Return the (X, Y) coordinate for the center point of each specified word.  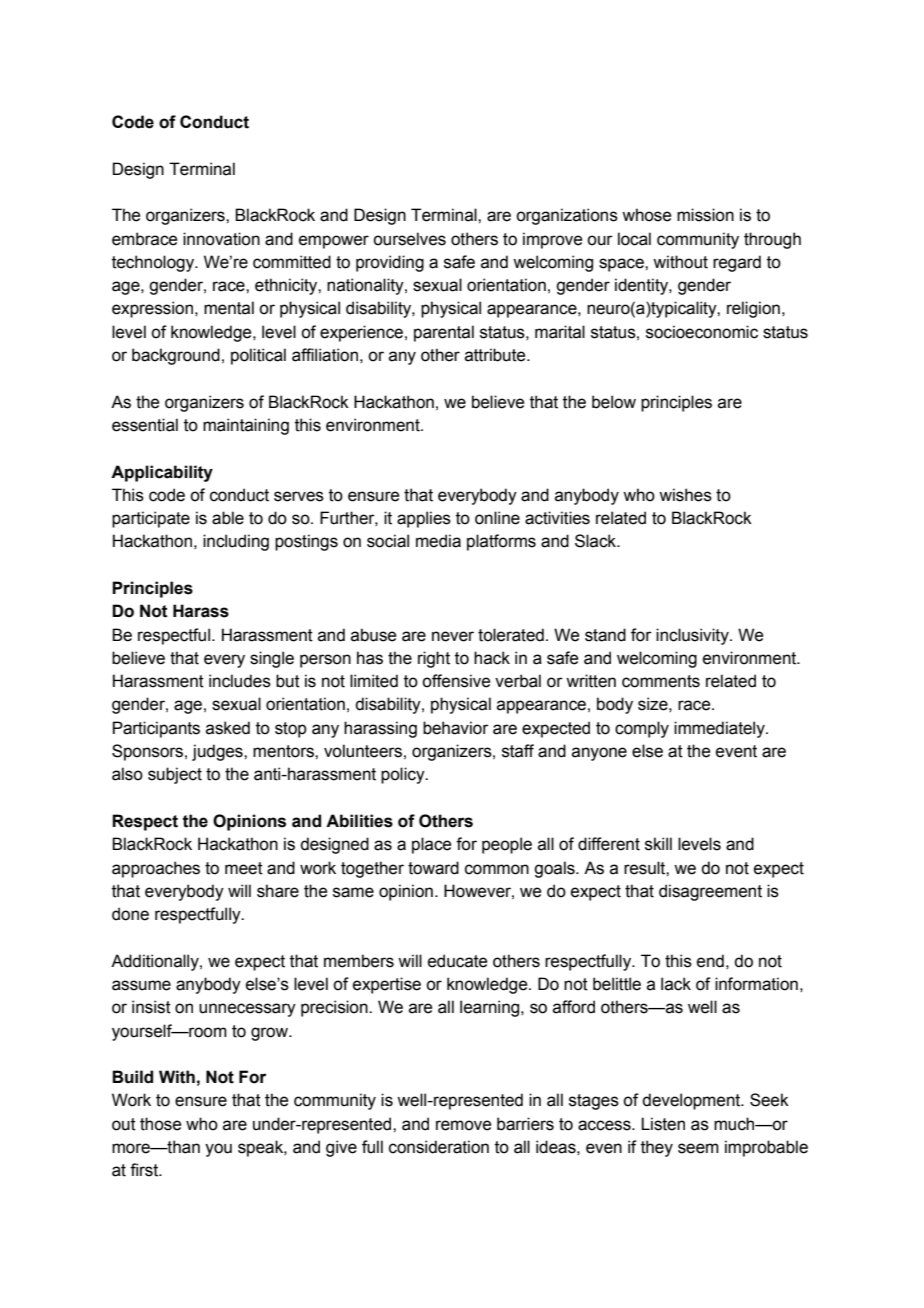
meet (244, 868)
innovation (221, 239)
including (236, 542)
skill (658, 844)
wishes (685, 495)
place (431, 845)
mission (705, 215)
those (160, 1124)
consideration (439, 1147)
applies (424, 519)
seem (698, 1148)
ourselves (409, 239)
